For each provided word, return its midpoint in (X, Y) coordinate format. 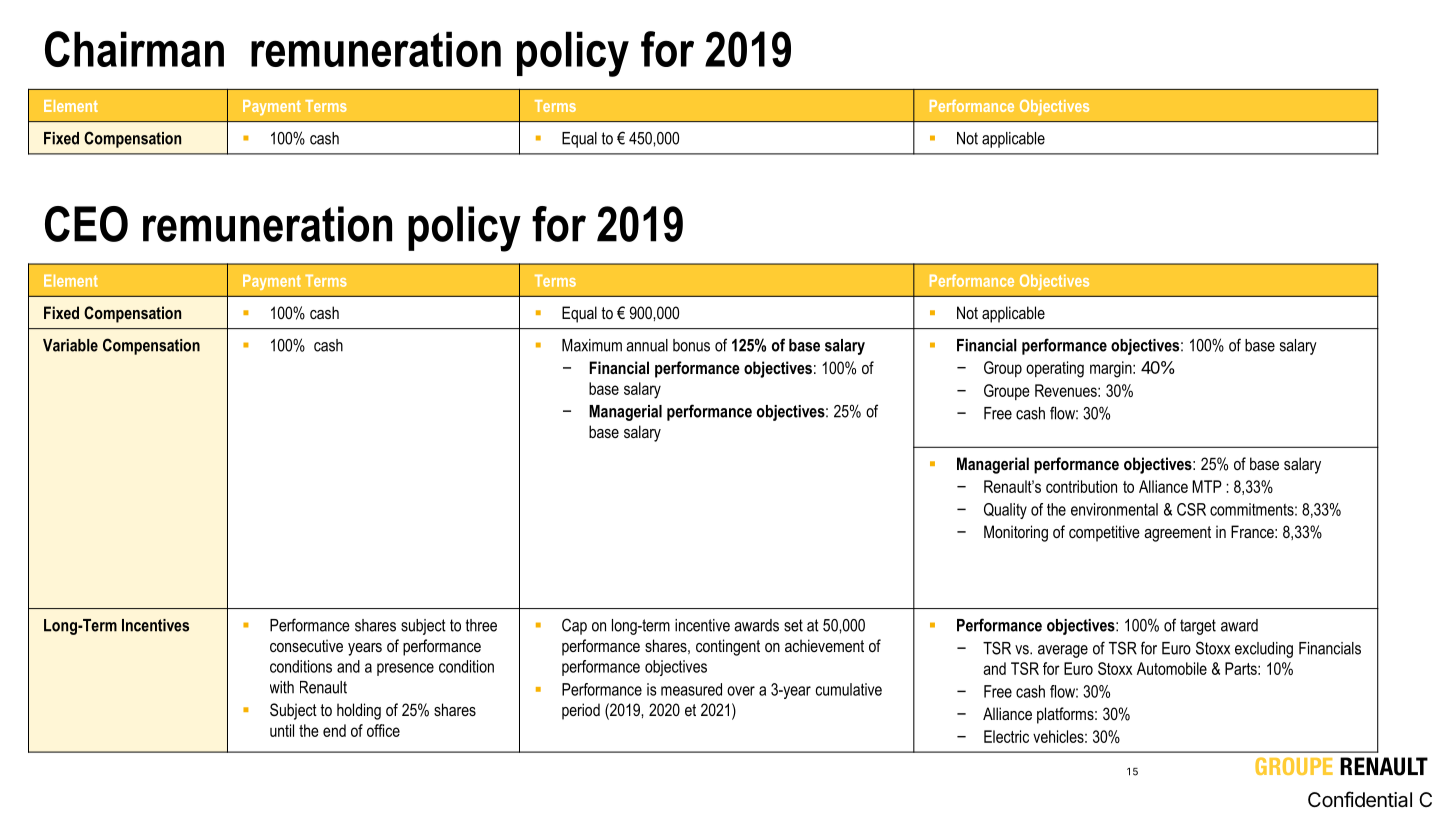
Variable (70, 345)
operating (1055, 369)
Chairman (134, 49)
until (282, 730)
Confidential (1360, 799)
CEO (86, 224)
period (581, 711)
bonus (691, 345)
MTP (1207, 486)
